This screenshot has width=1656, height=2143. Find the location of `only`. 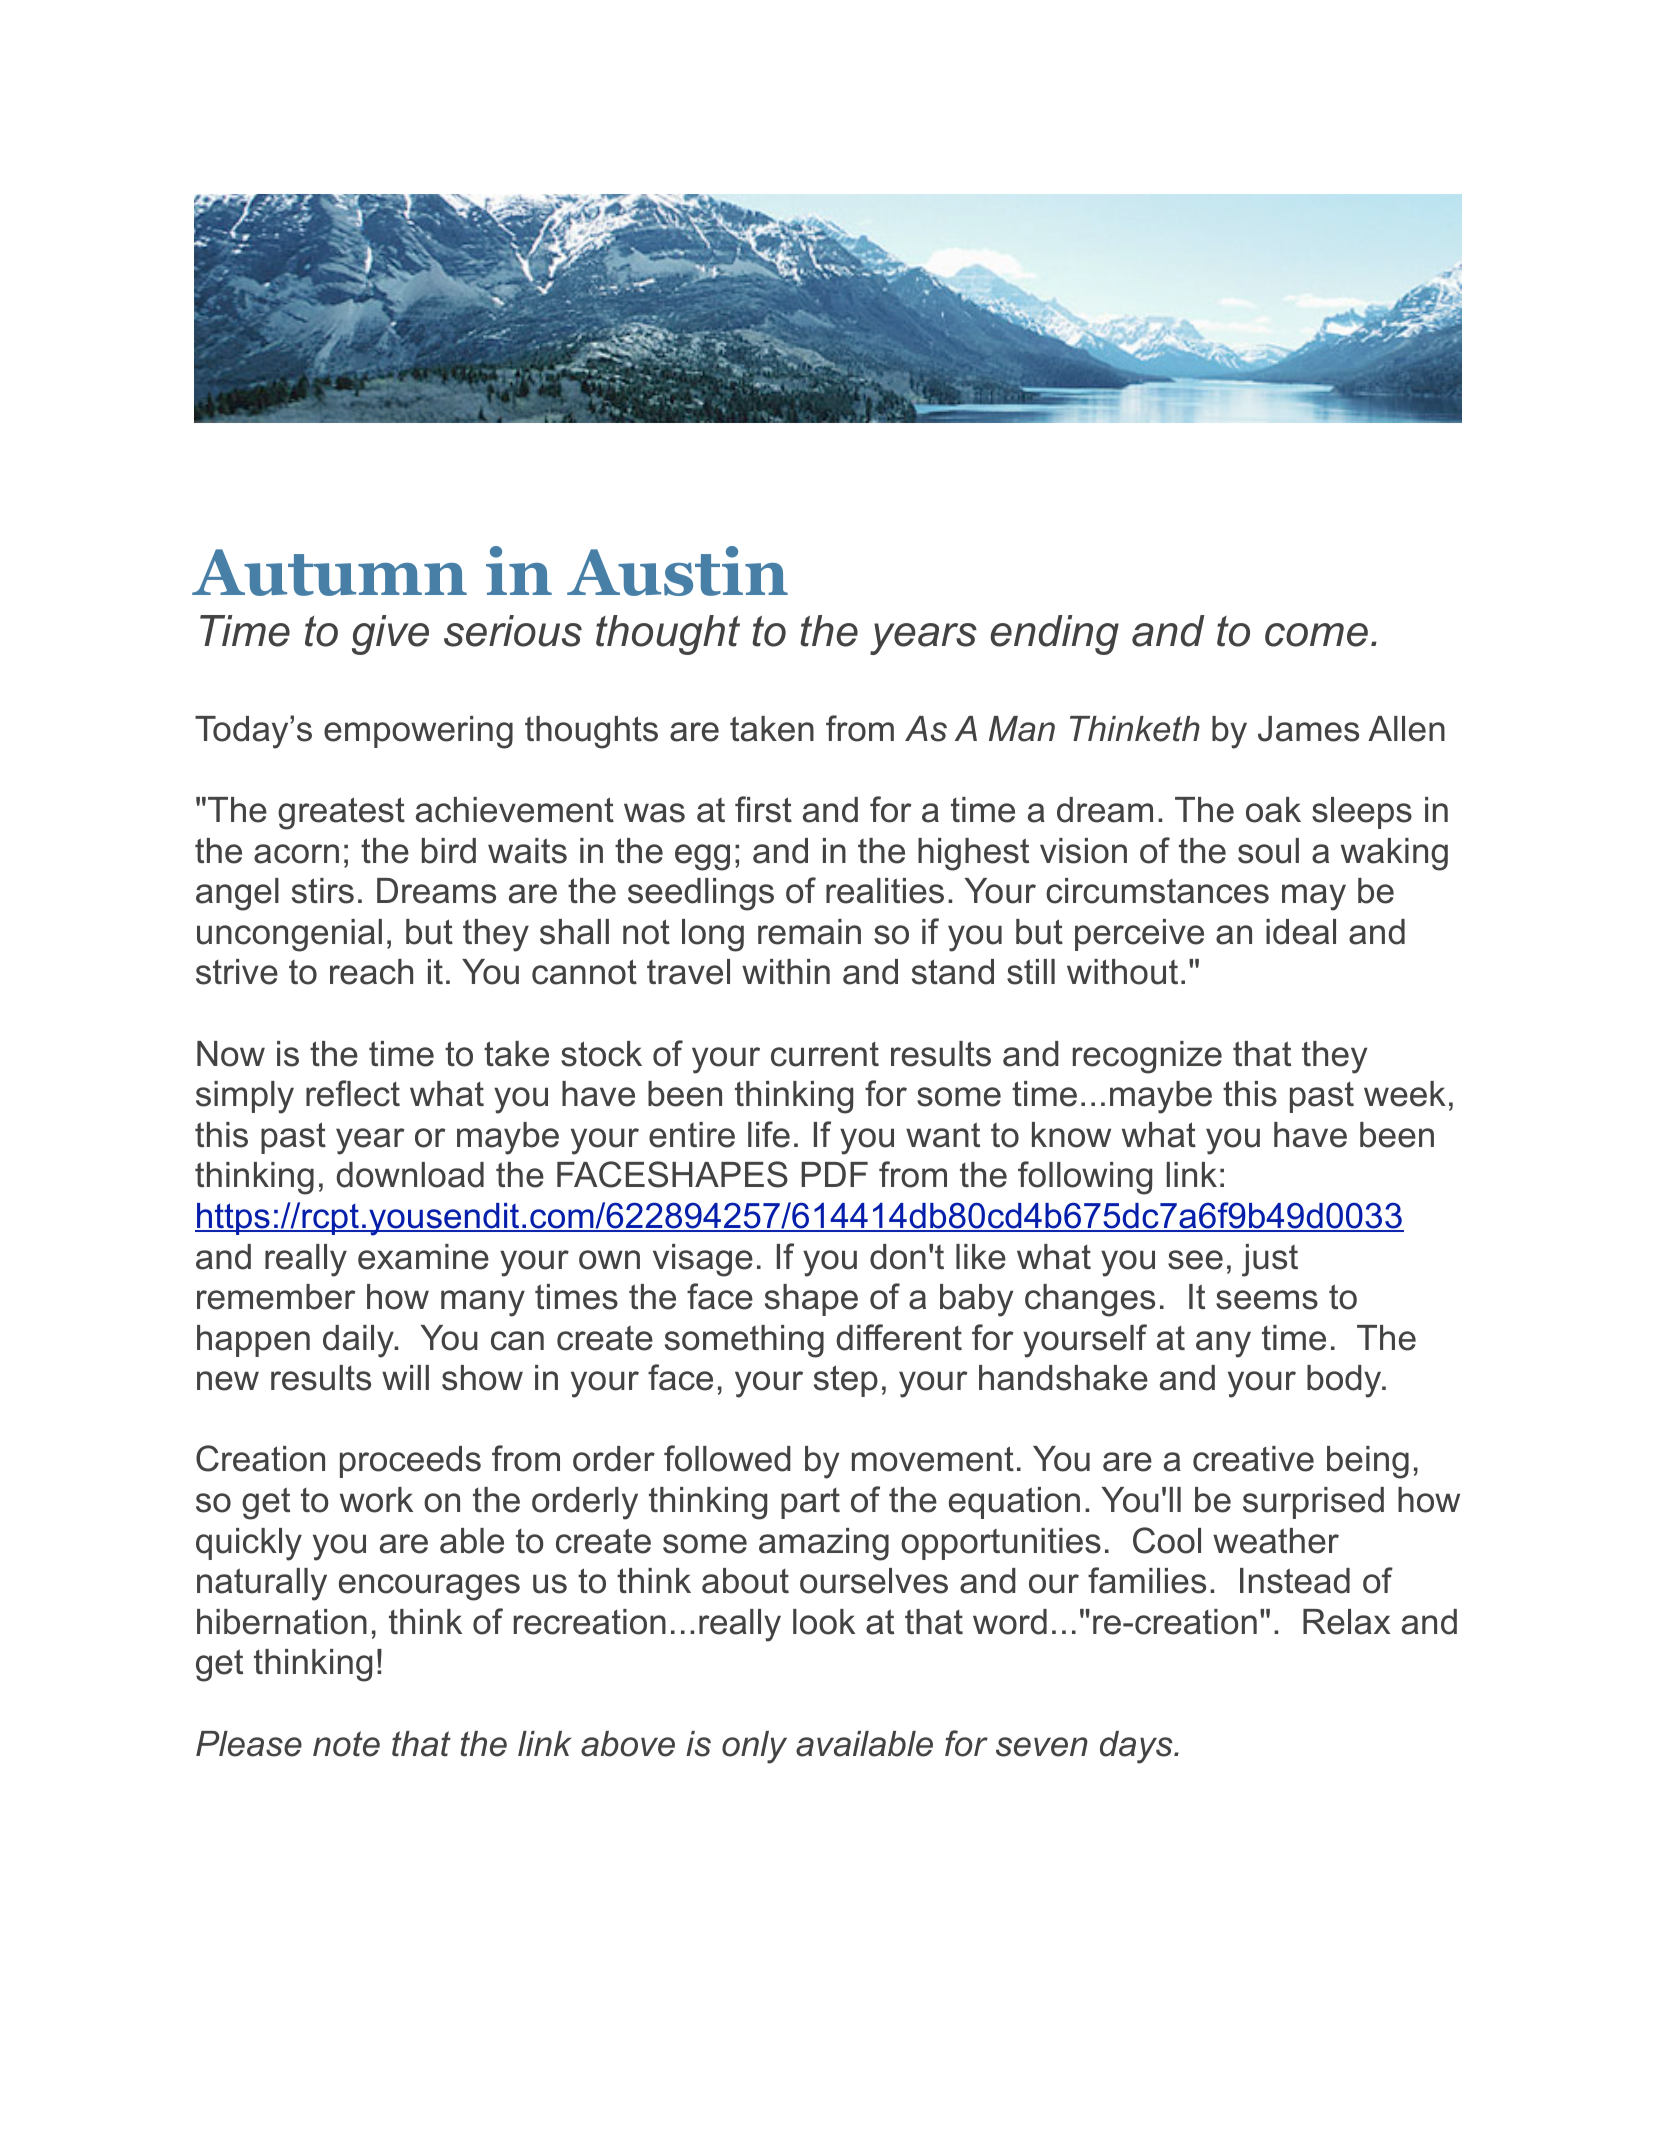

only is located at coordinates (754, 1747).
